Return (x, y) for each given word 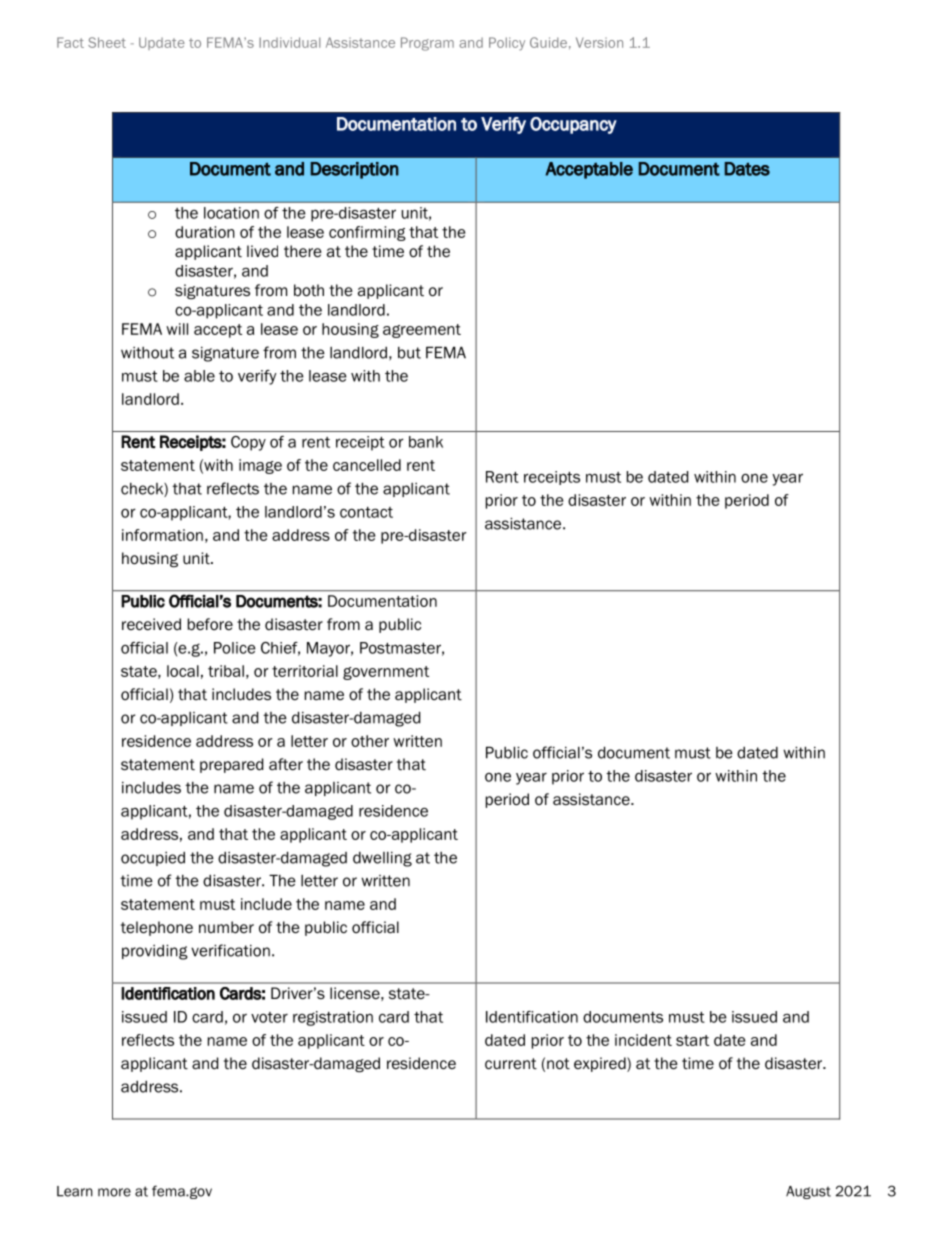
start (692, 1040)
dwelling (382, 859)
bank (426, 442)
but (409, 353)
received (151, 624)
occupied (153, 859)
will (177, 329)
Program (427, 44)
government (386, 673)
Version (599, 42)
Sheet (107, 42)
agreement (422, 331)
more (114, 1192)
